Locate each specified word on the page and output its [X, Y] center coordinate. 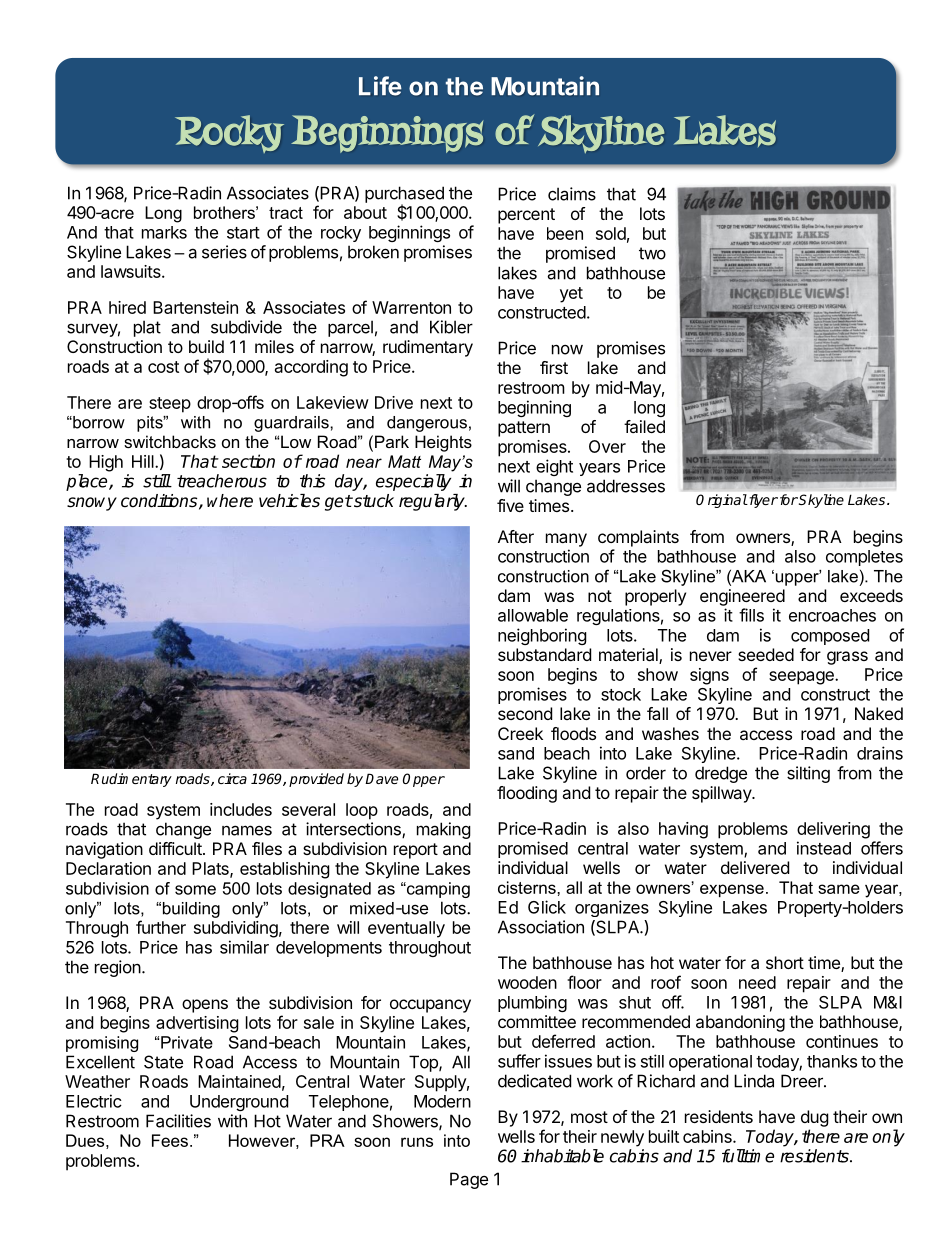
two [652, 253]
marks [164, 232]
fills [751, 615]
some [195, 890]
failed [644, 426]
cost [163, 367]
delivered [755, 867]
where [230, 501]
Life [380, 86]
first [554, 367]
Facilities [178, 1121]
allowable [533, 615]
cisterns [528, 887]
